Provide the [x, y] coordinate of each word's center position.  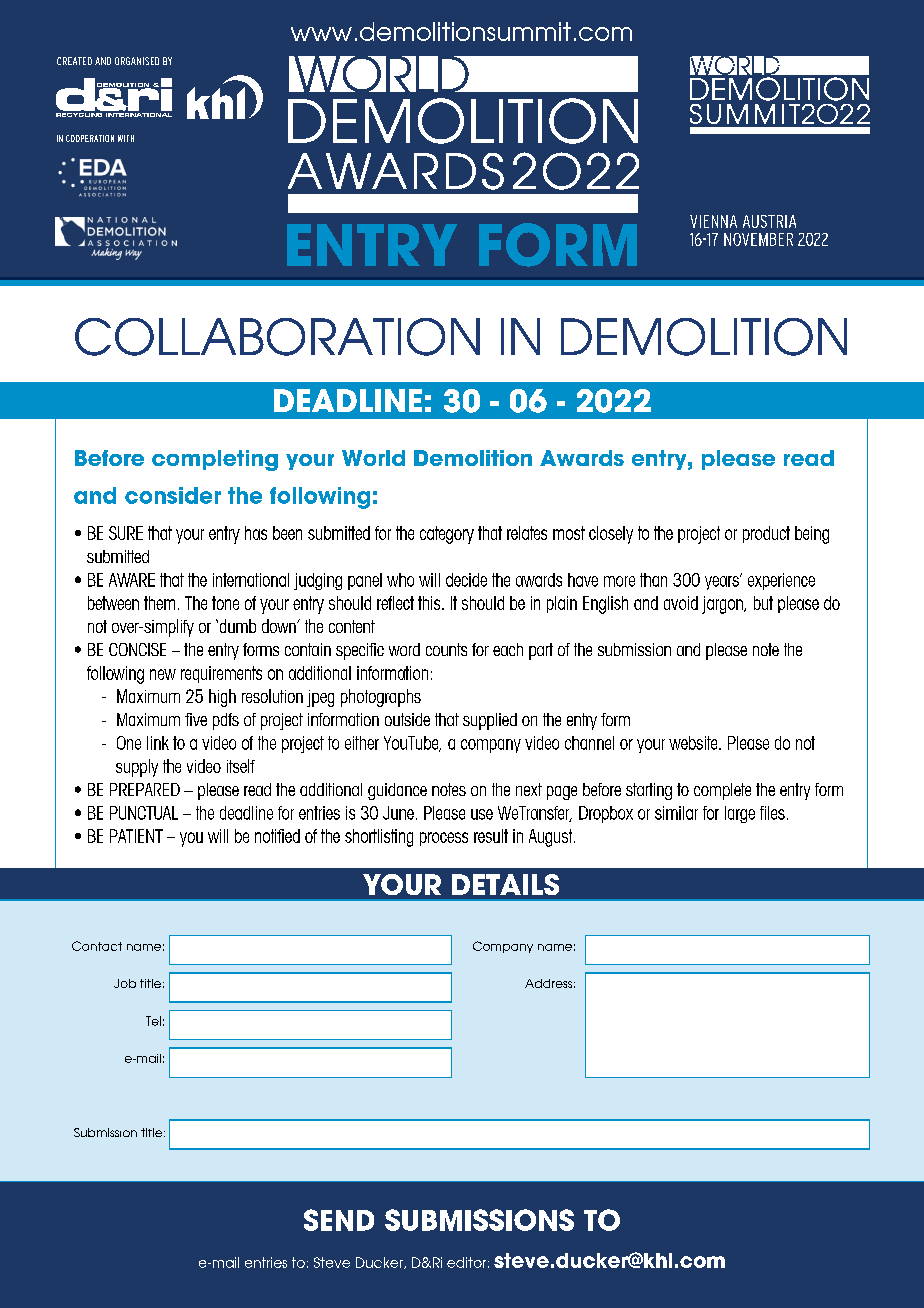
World [373, 458]
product [766, 534]
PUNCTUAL [144, 813]
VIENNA [713, 221]
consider [173, 495]
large [740, 814]
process [444, 839]
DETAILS [505, 884]
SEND [339, 1220]
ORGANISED [137, 61]
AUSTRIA [769, 221]
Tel [153, 1021]
